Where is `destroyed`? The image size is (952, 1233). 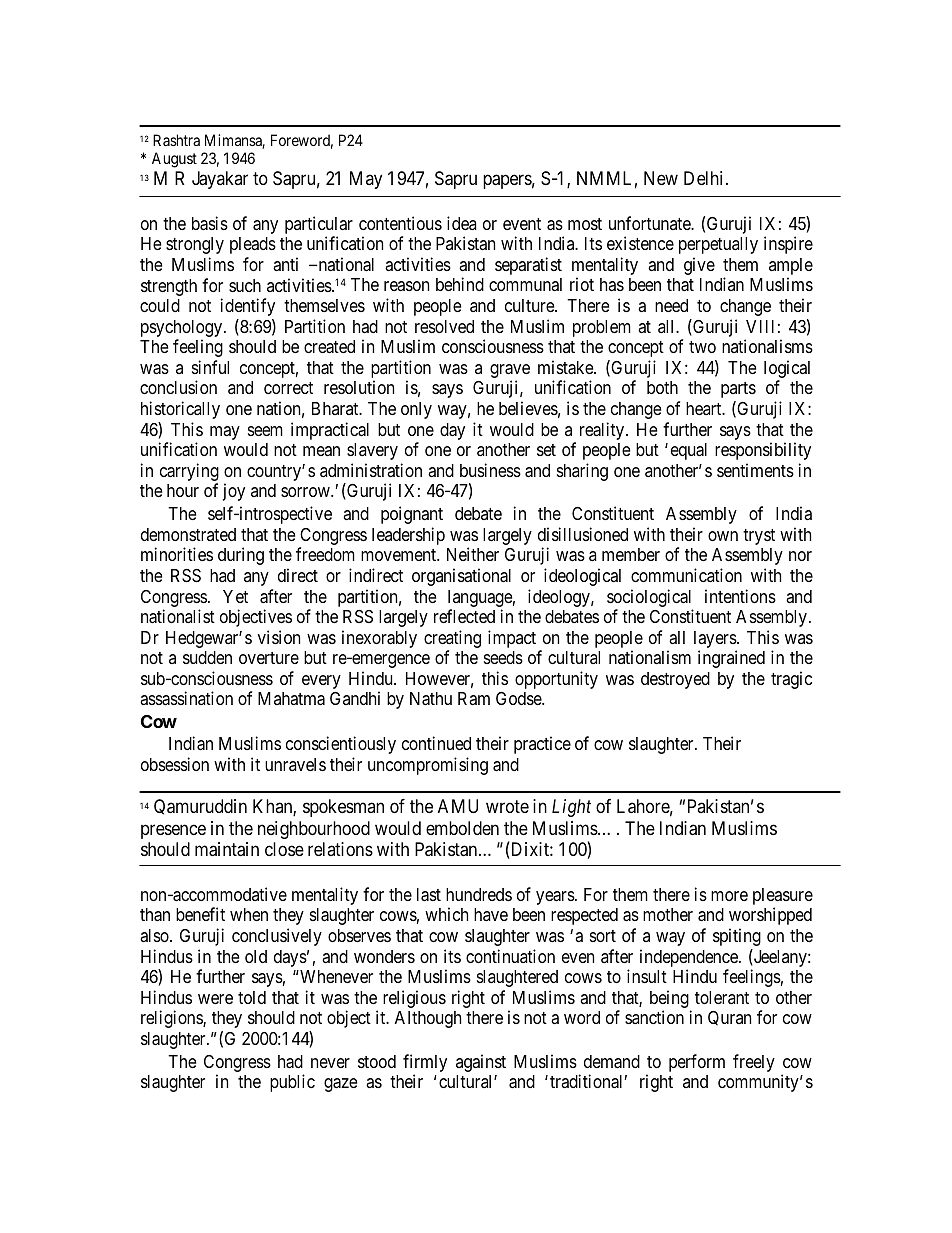 destroyed is located at coordinates (675, 680).
